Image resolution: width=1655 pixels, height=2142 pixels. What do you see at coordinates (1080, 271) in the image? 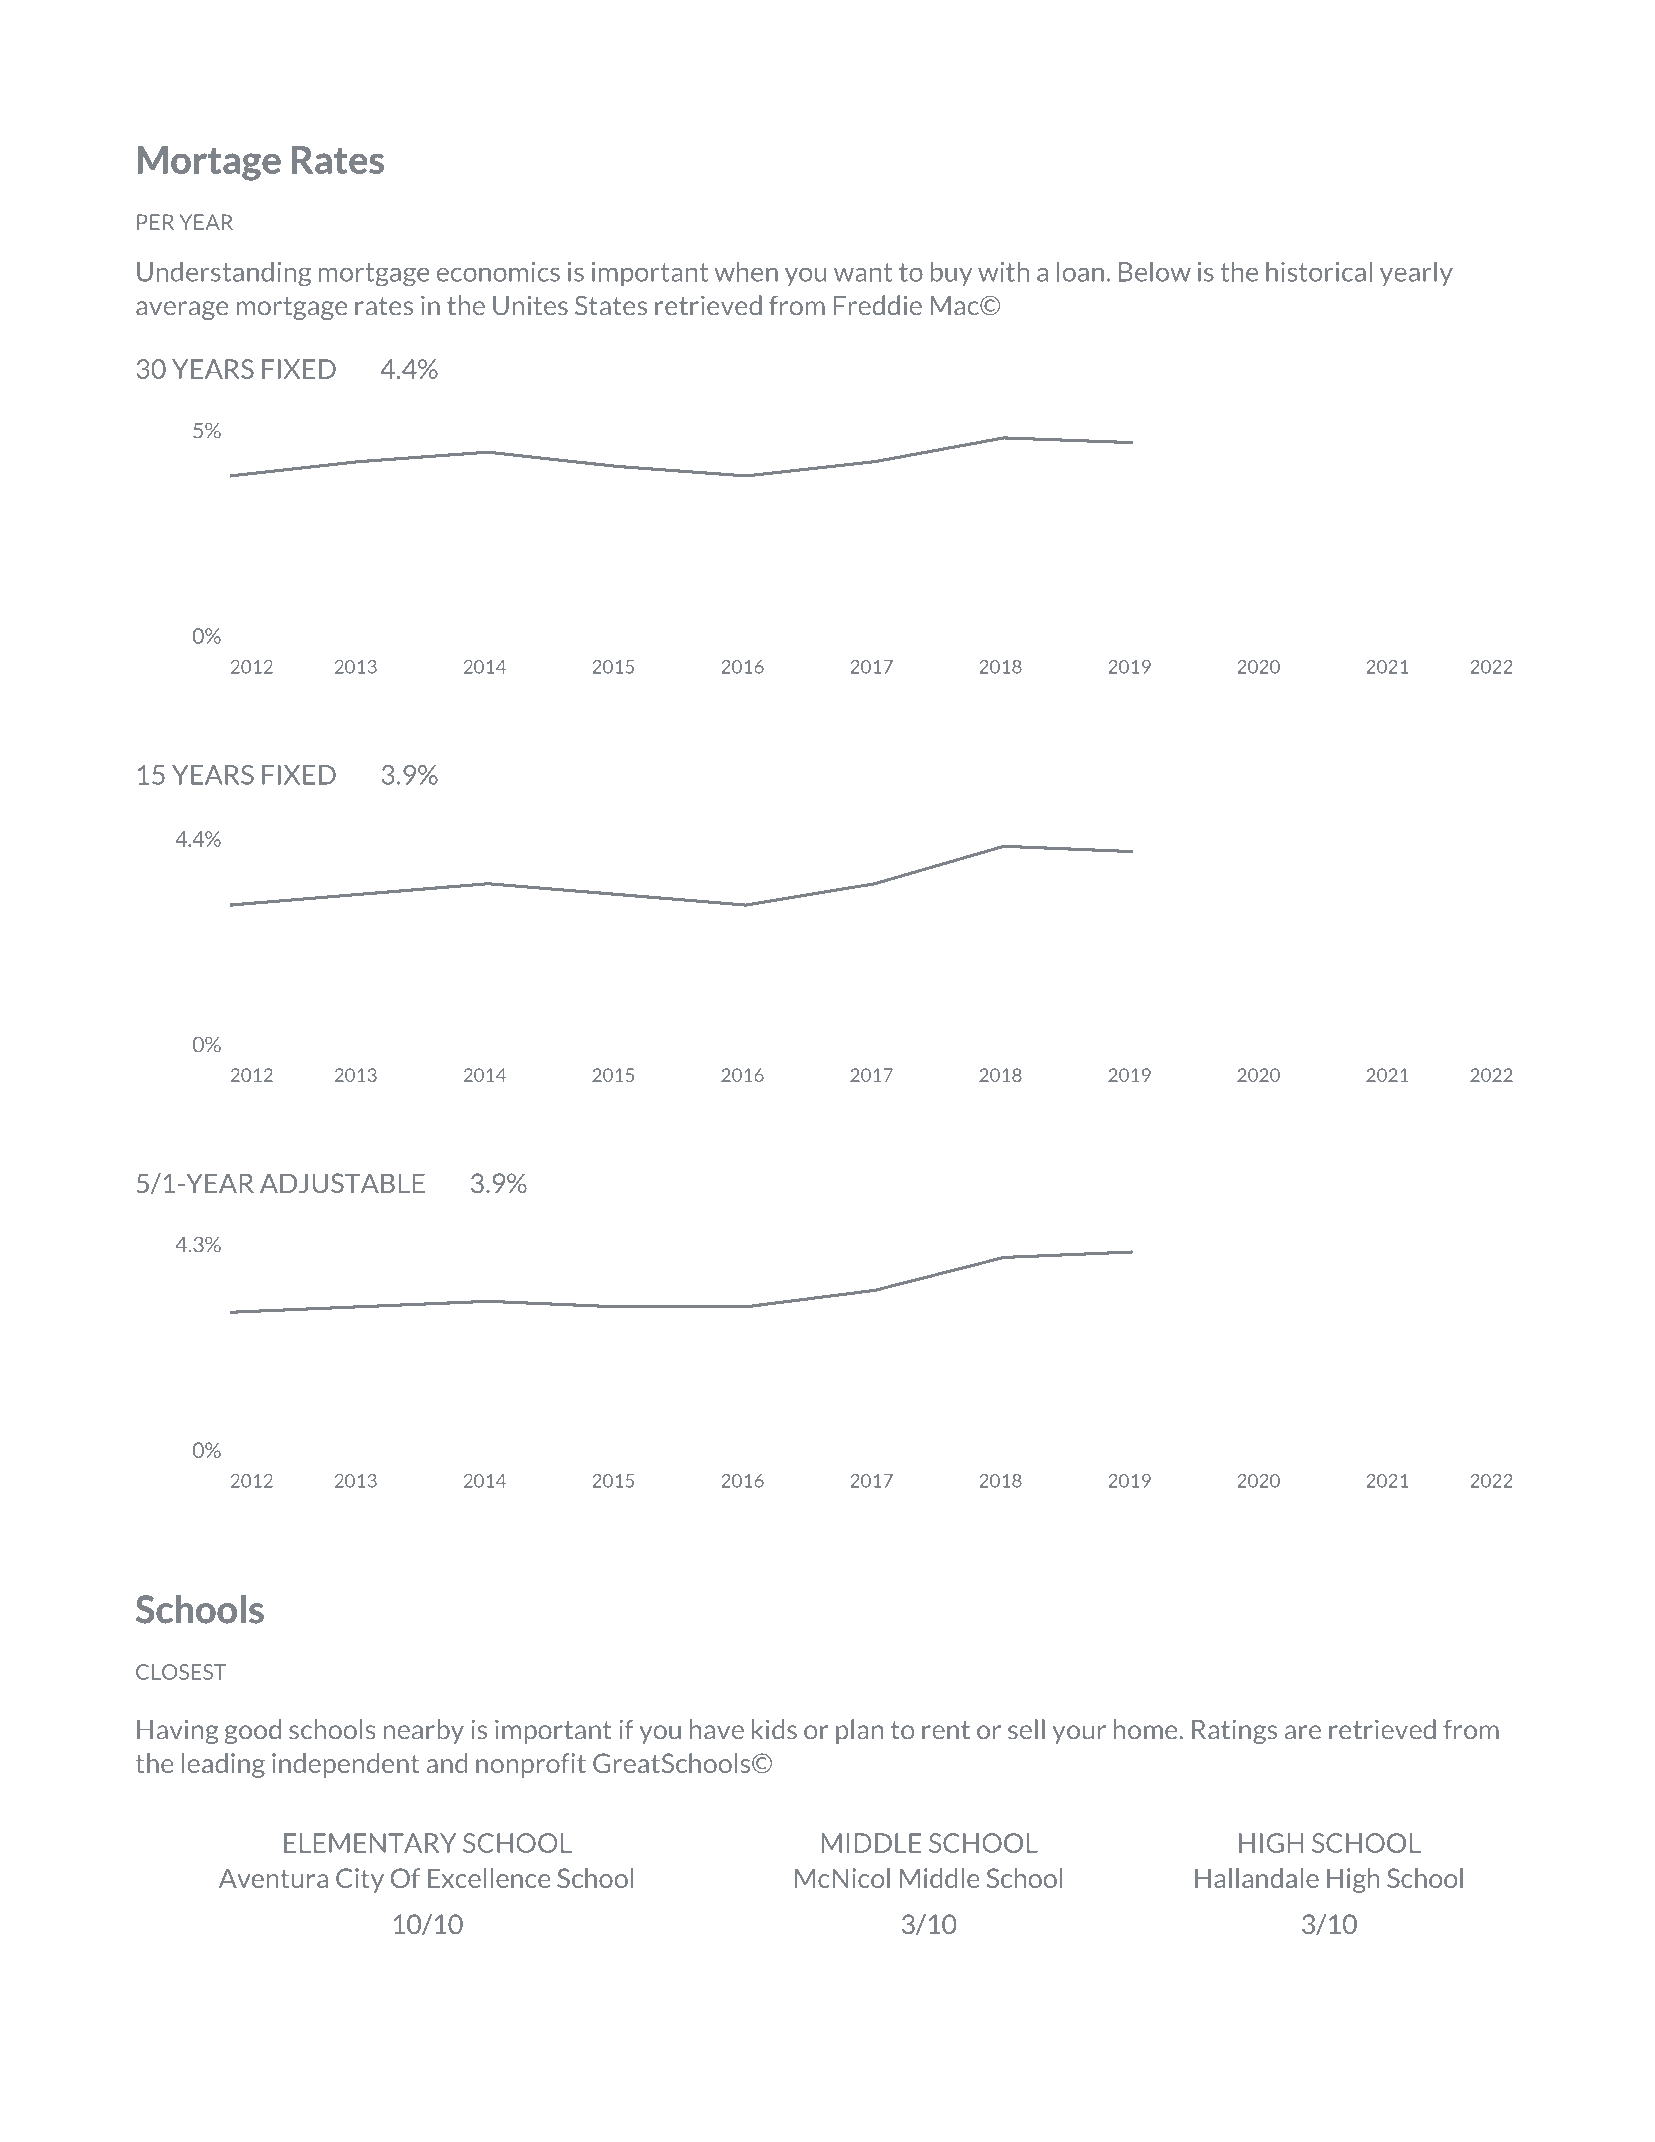
I see `loan` at bounding box center [1080, 271].
